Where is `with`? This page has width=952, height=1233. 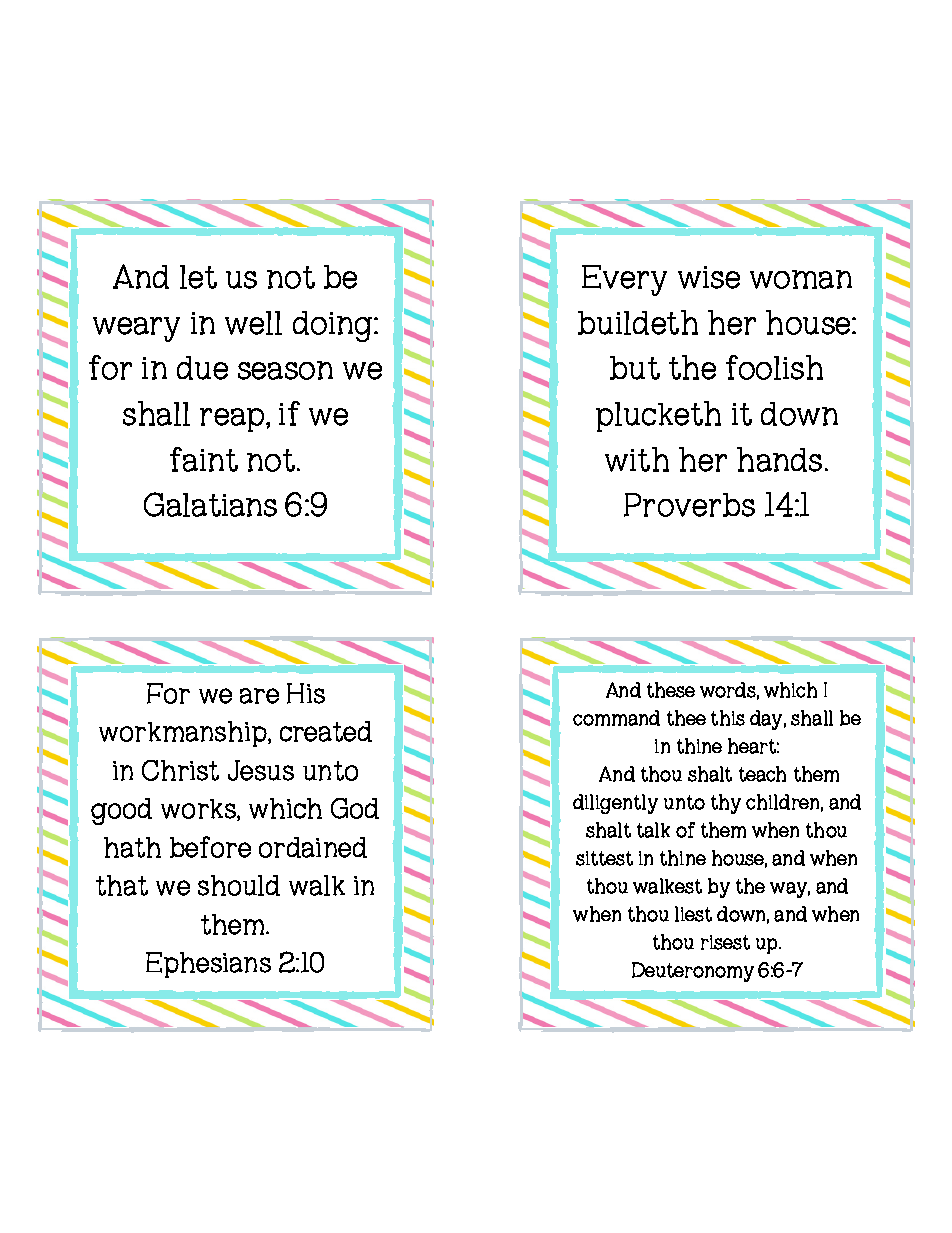 with is located at coordinates (637, 459).
